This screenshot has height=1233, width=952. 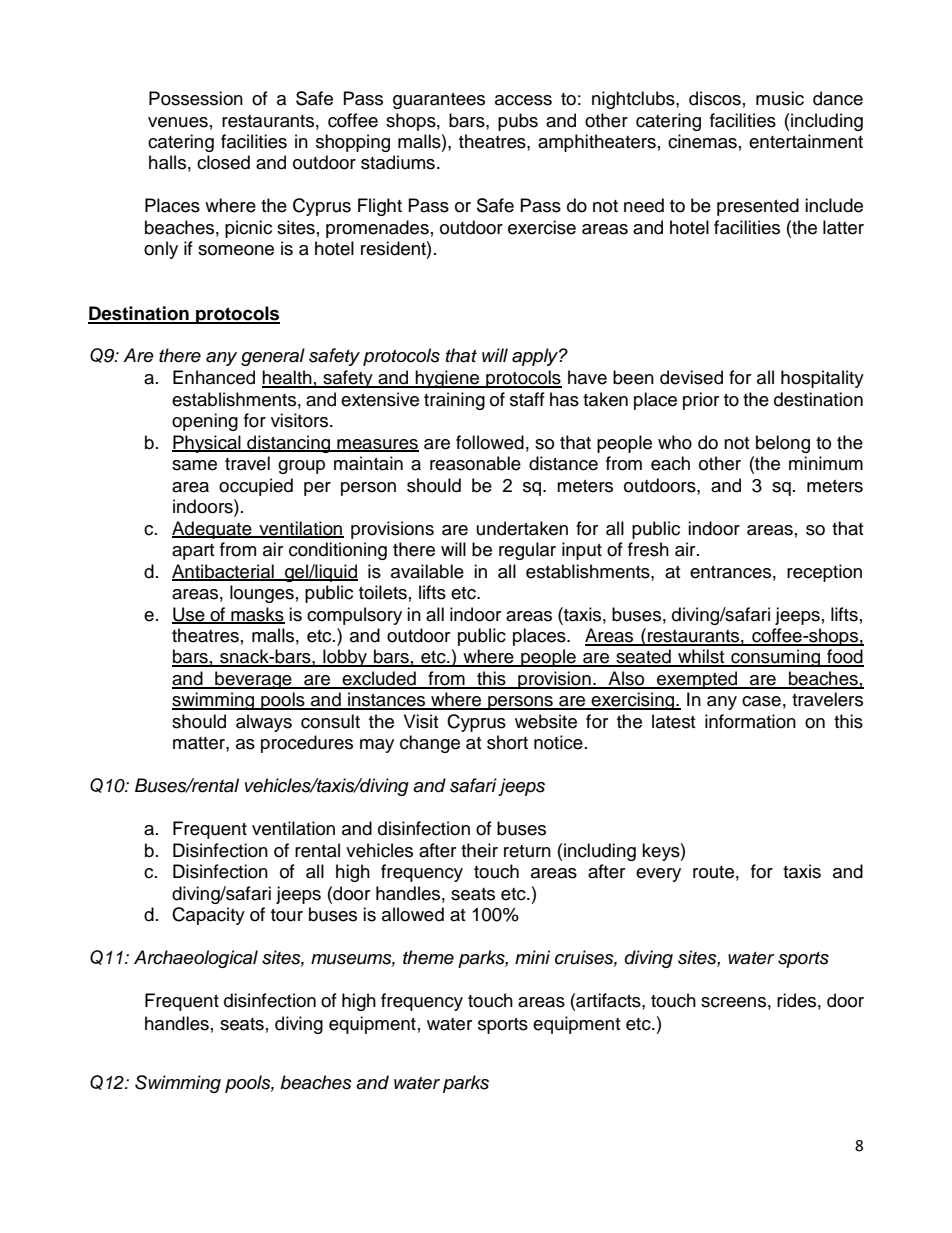 What do you see at coordinates (780, 98) in the screenshot?
I see `music` at bounding box center [780, 98].
